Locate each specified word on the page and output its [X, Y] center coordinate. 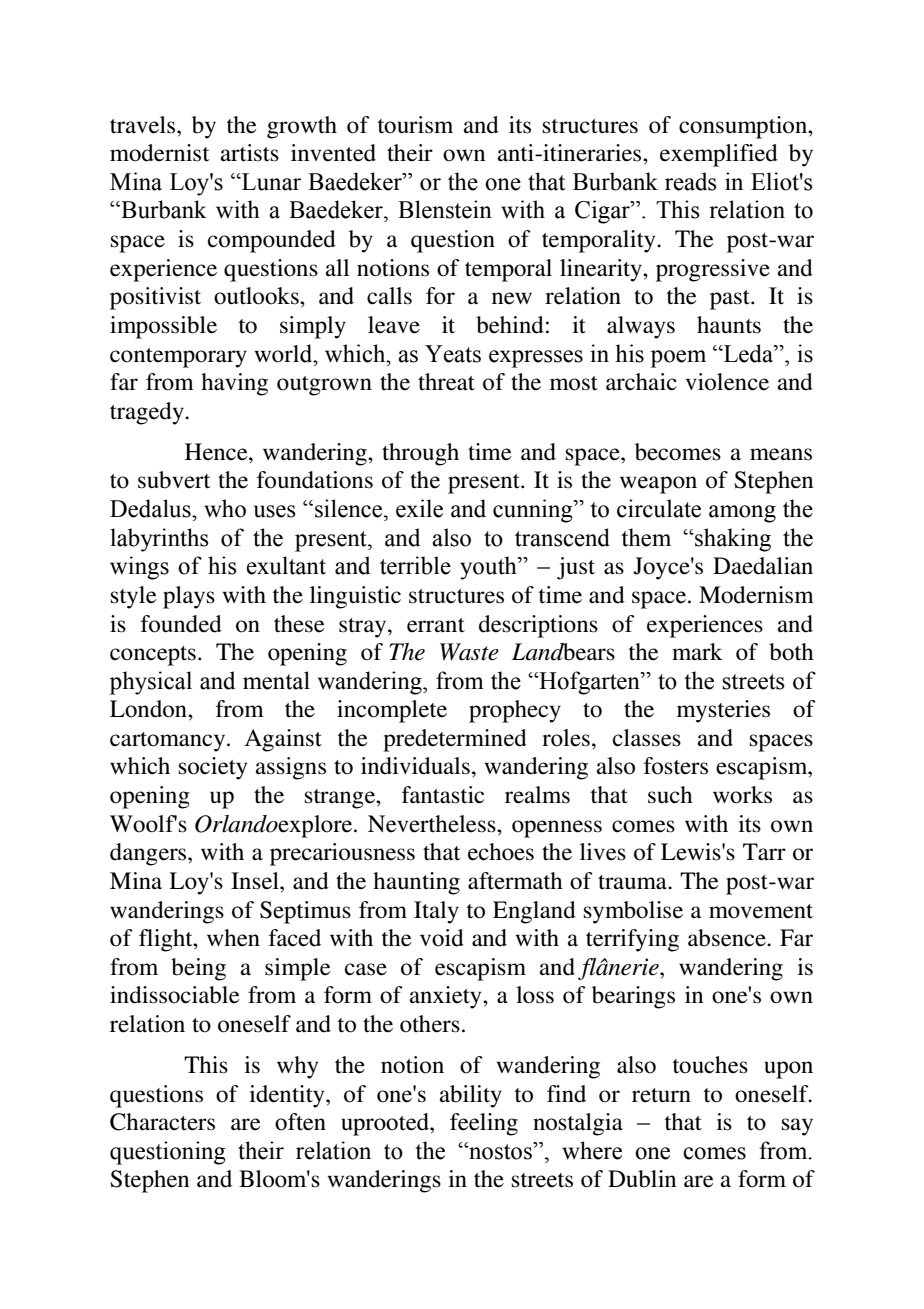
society [213, 768]
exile [419, 508]
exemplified [719, 155]
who [225, 508]
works [742, 795]
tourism [415, 125]
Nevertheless [433, 824]
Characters [162, 1122]
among [742, 514]
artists [250, 153]
